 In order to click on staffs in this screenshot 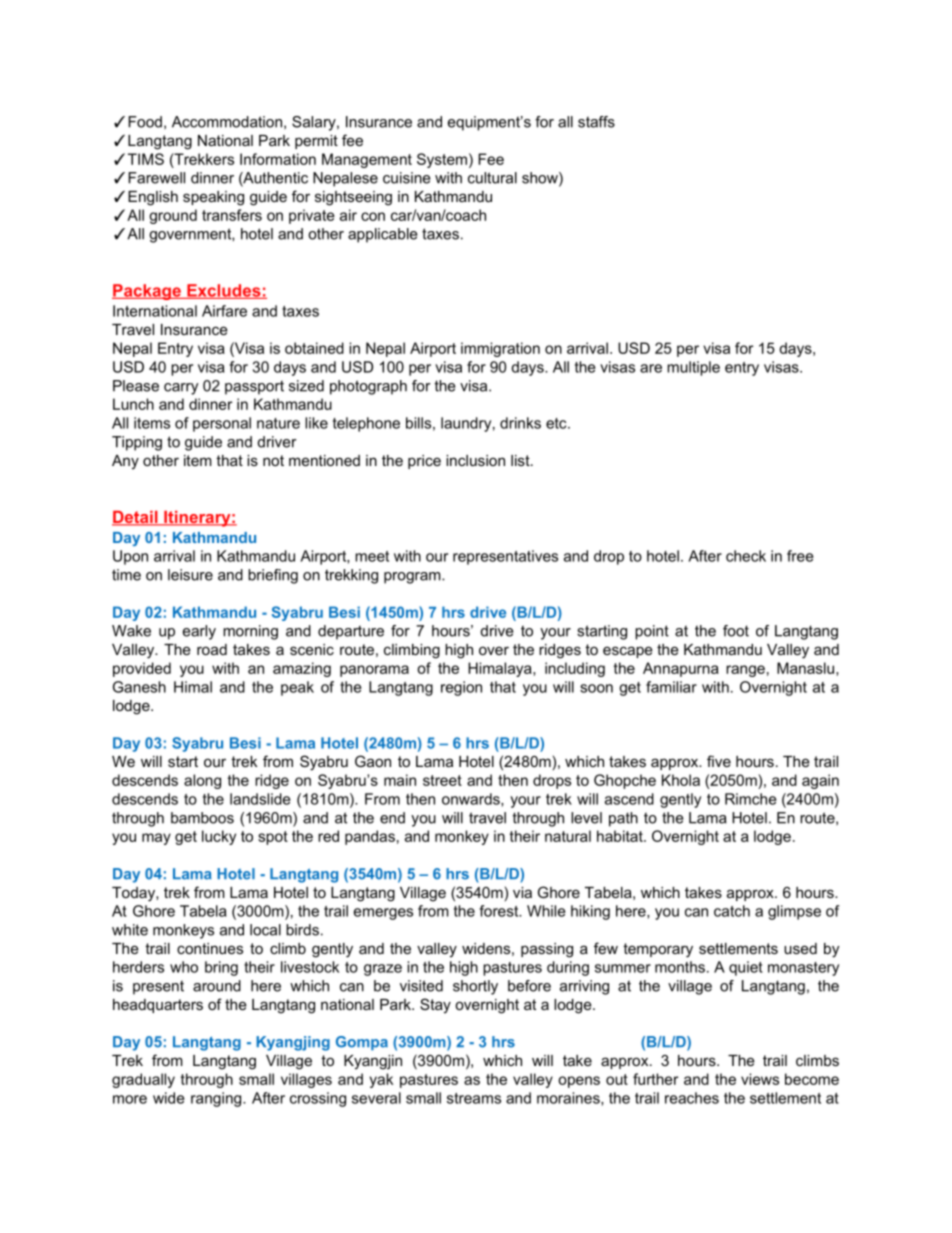, I will do `click(596, 122)`.
